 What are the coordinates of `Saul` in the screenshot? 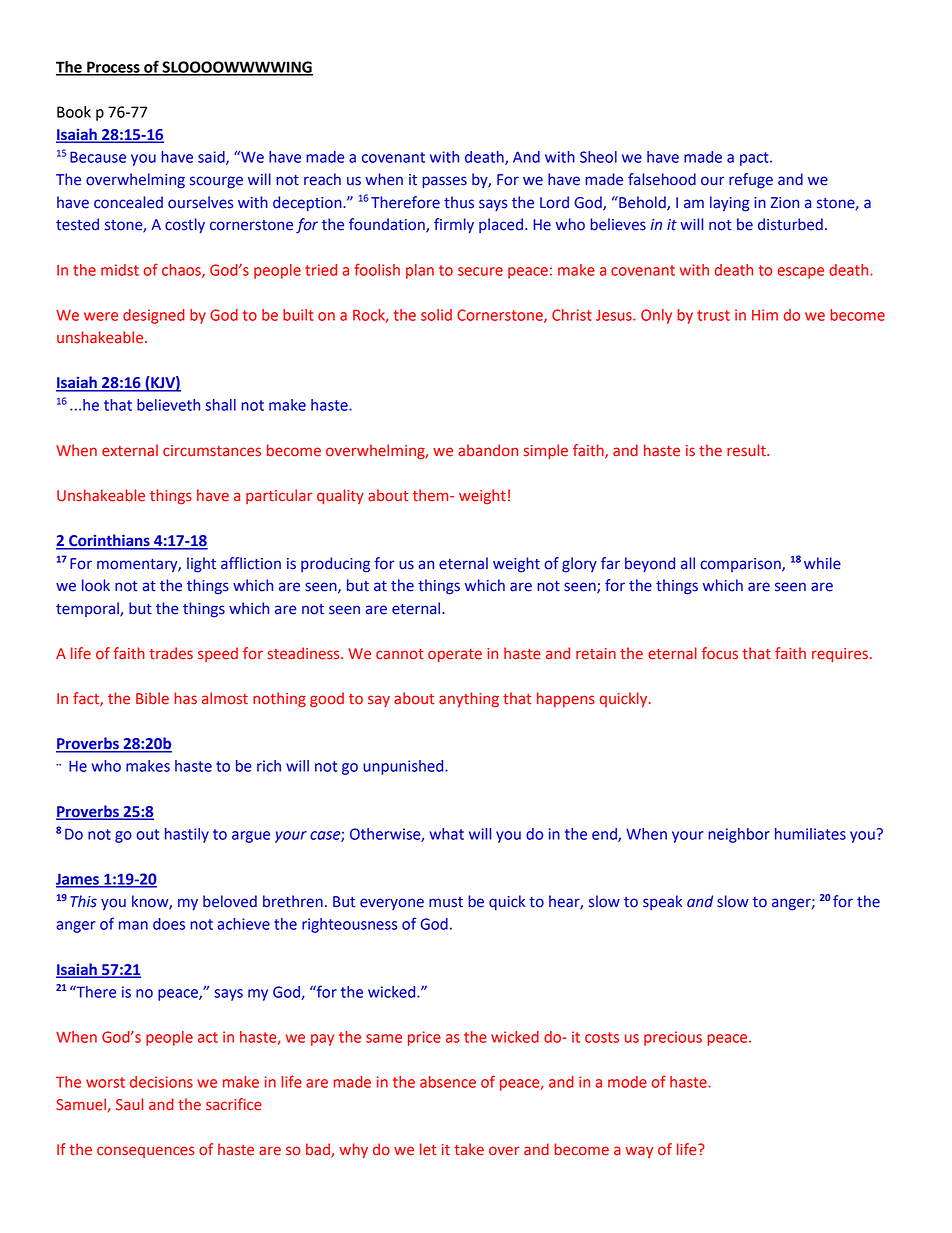 It's located at (129, 1104).
